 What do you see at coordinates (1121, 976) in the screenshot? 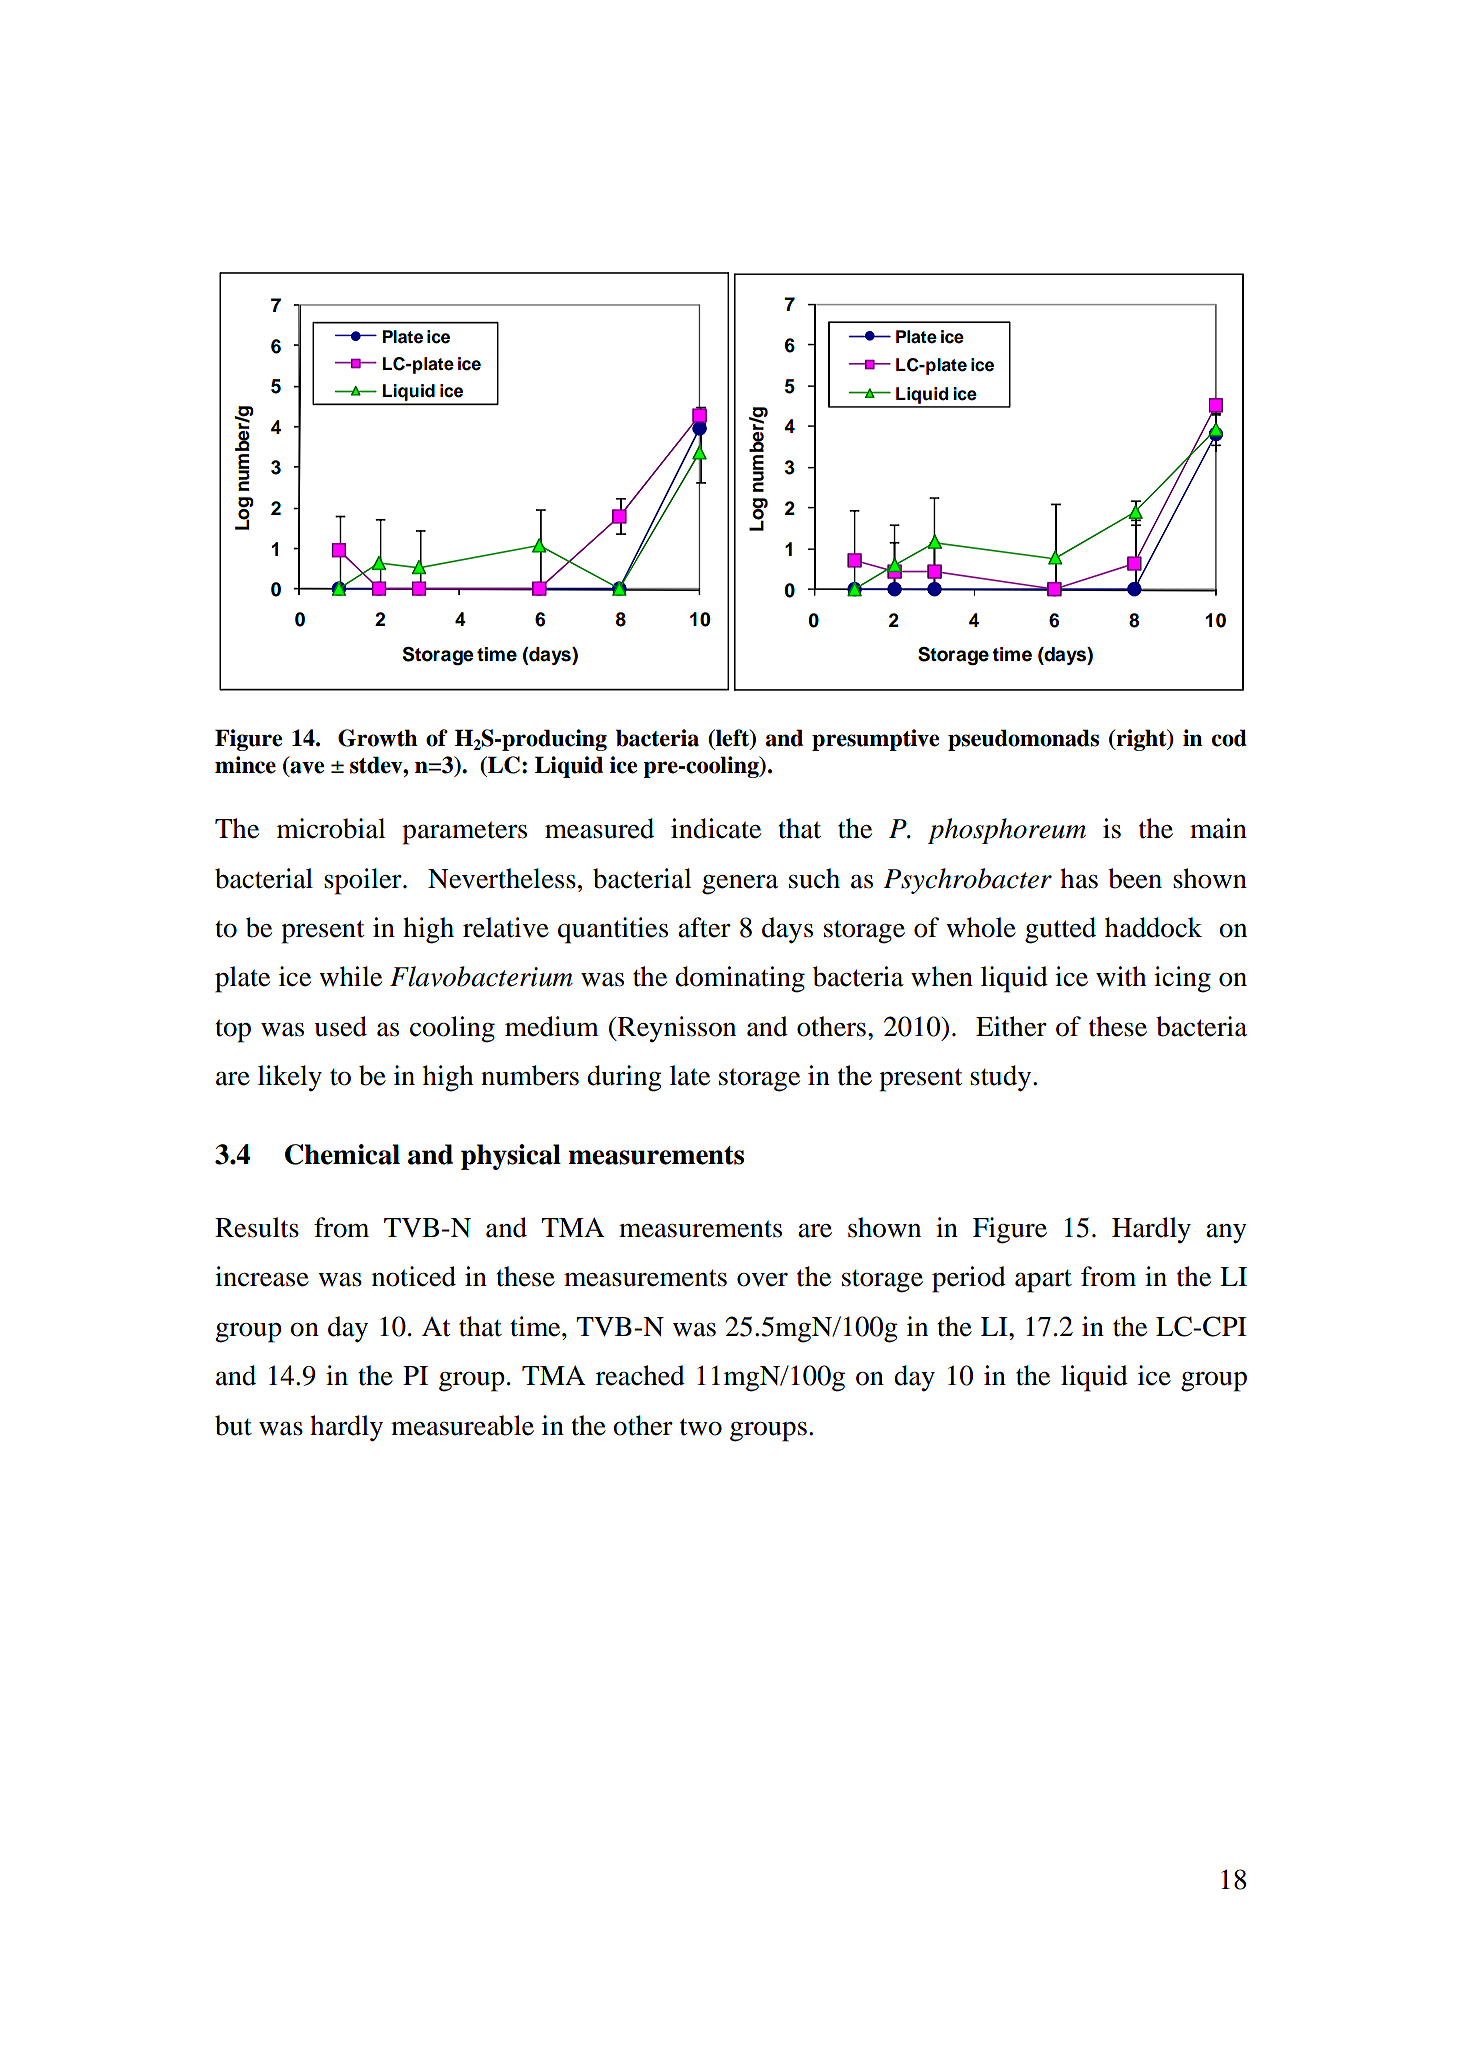
I see `with` at bounding box center [1121, 976].
